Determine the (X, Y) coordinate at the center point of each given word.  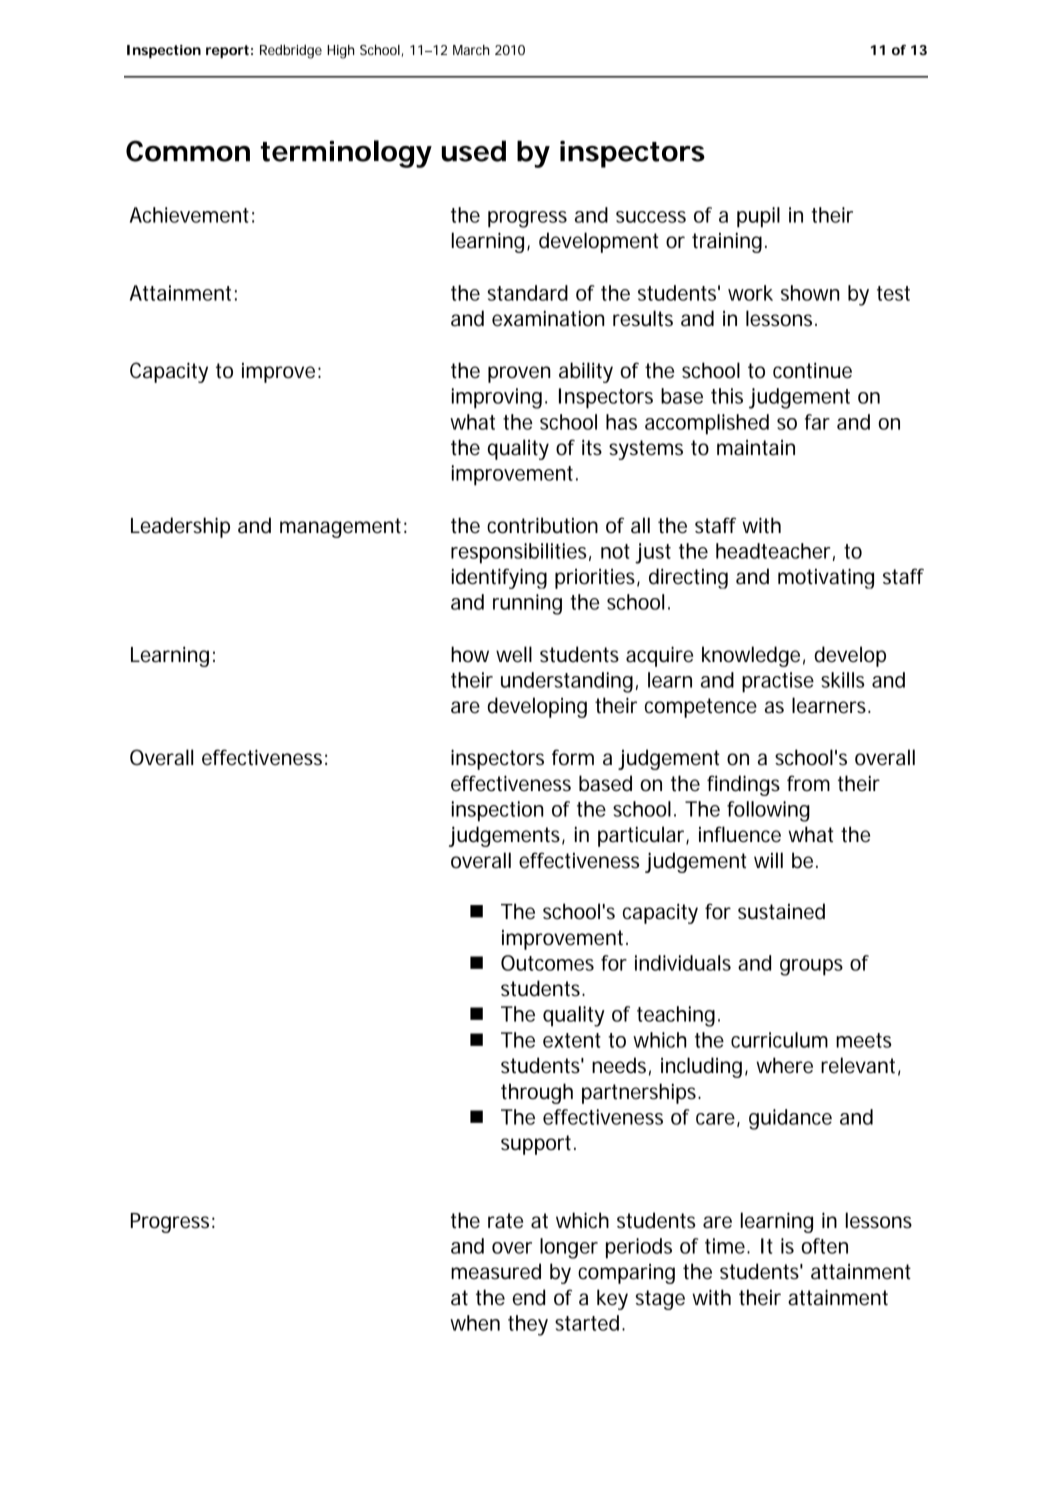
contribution (542, 525)
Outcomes (547, 963)
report (229, 51)
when (475, 1323)
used (474, 151)
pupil (758, 217)
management (343, 528)
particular (643, 836)
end (529, 1297)
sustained (781, 911)
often (824, 1246)
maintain (756, 448)
